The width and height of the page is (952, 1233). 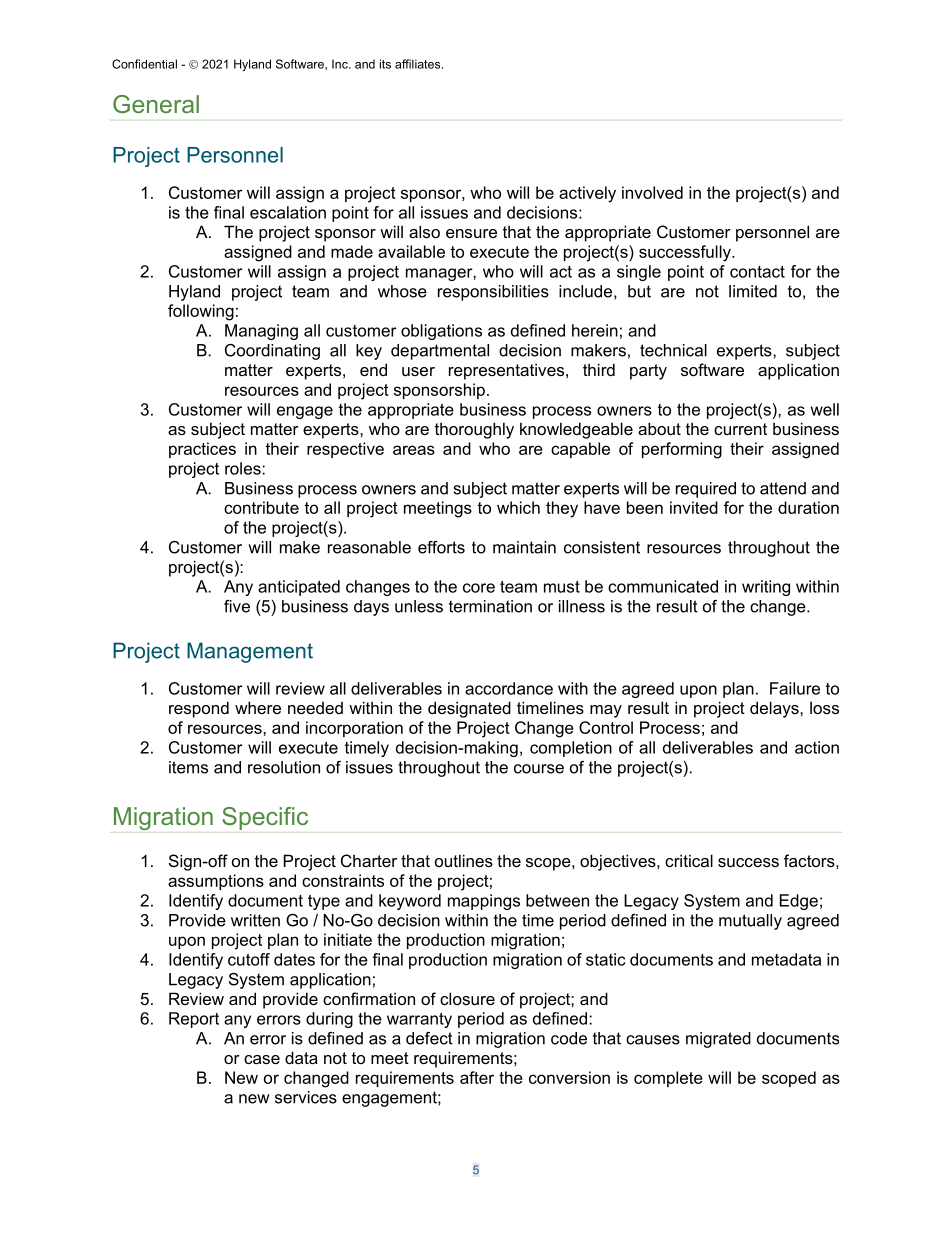 I want to click on General, so click(x=156, y=104).
